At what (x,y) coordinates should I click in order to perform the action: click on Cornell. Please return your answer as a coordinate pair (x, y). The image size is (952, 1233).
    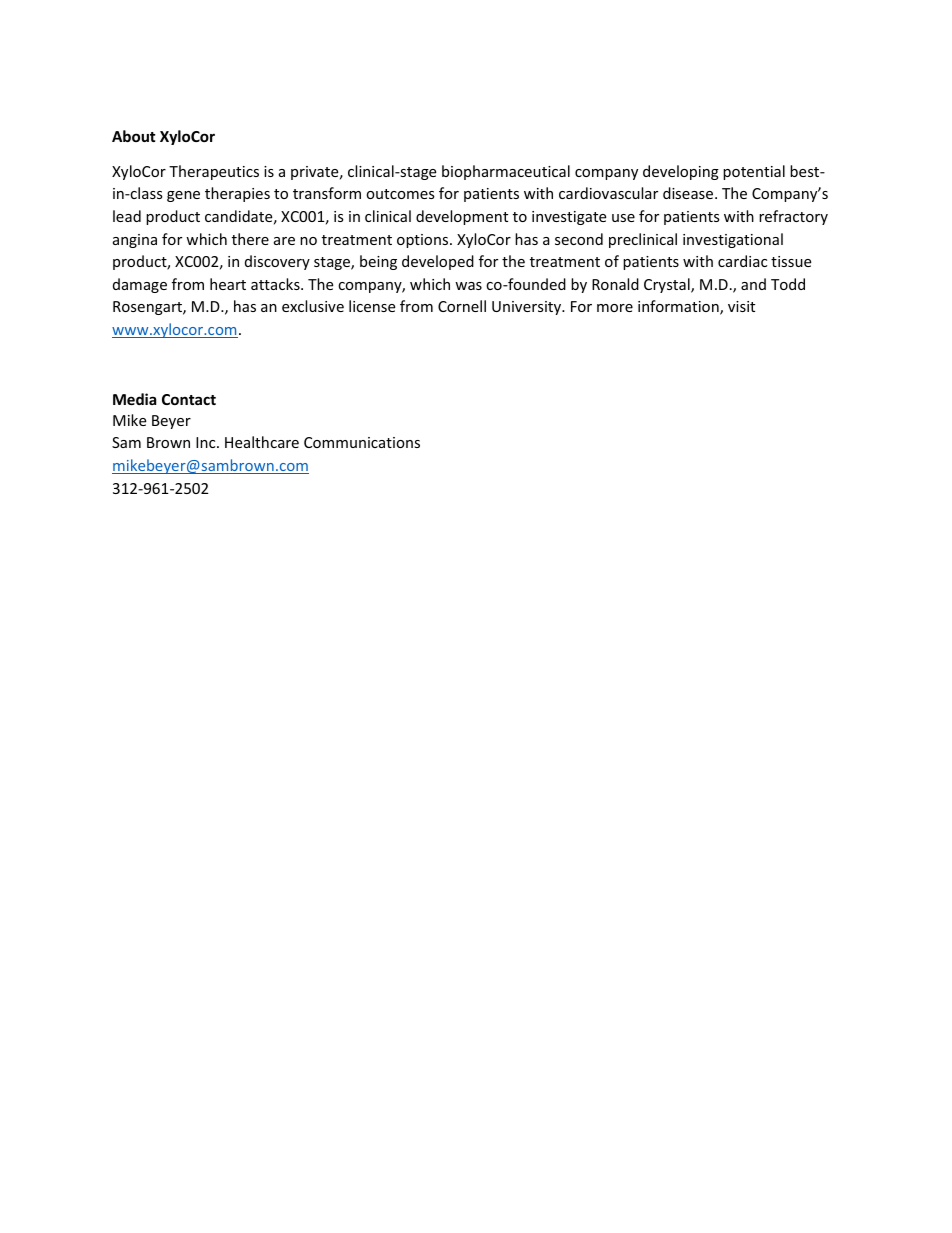
    Looking at the image, I should click on (462, 306).
